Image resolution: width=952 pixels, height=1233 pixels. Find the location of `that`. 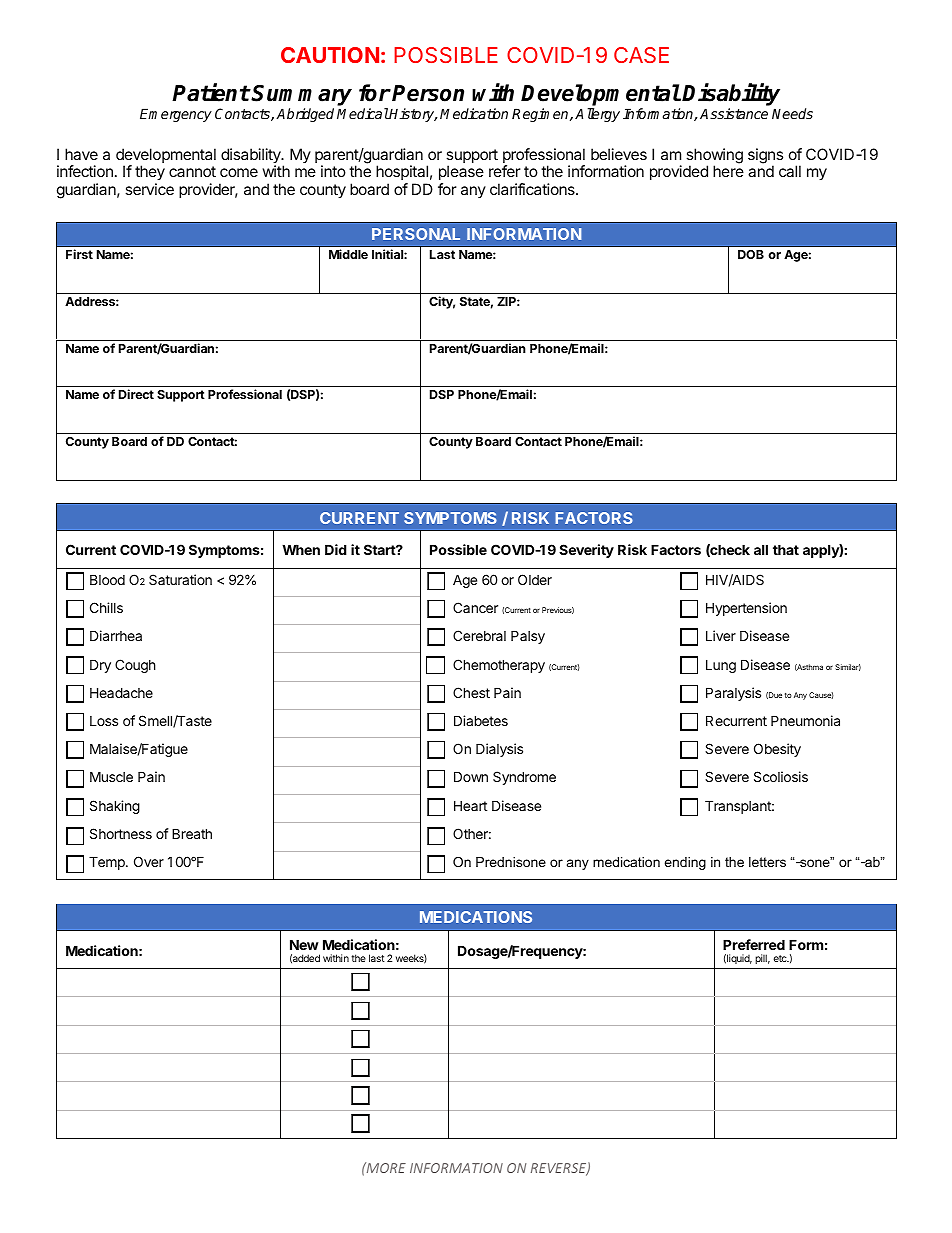

that is located at coordinates (786, 549).
